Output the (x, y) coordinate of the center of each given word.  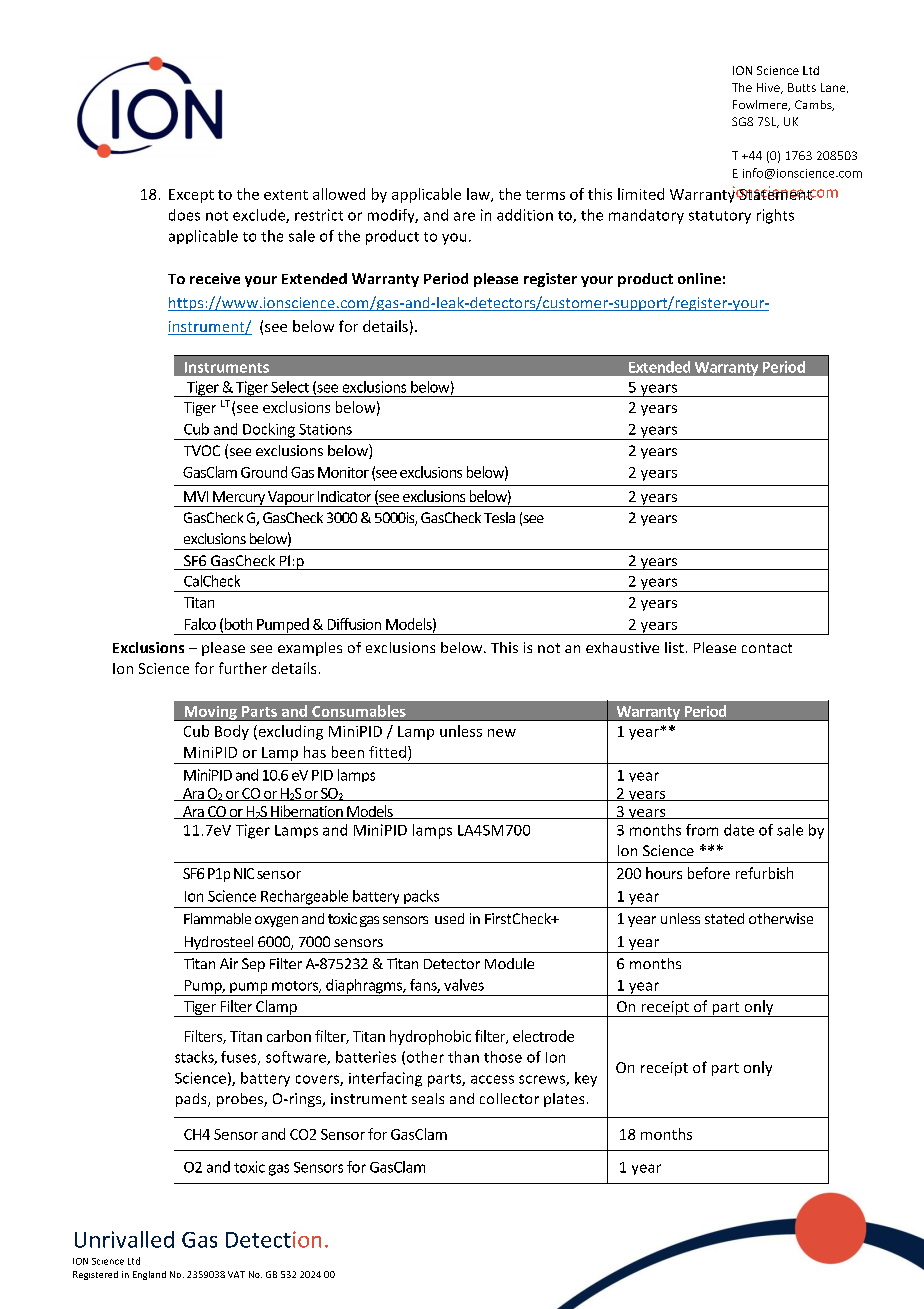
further (243, 668)
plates (564, 1100)
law (479, 195)
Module (509, 963)
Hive (769, 88)
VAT (236, 1274)
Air (229, 963)
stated (724, 918)
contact (767, 648)
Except (191, 196)
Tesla (499, 517)
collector (509, 1098)
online (699, 278)
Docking (269, 431)
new (502, 733)
